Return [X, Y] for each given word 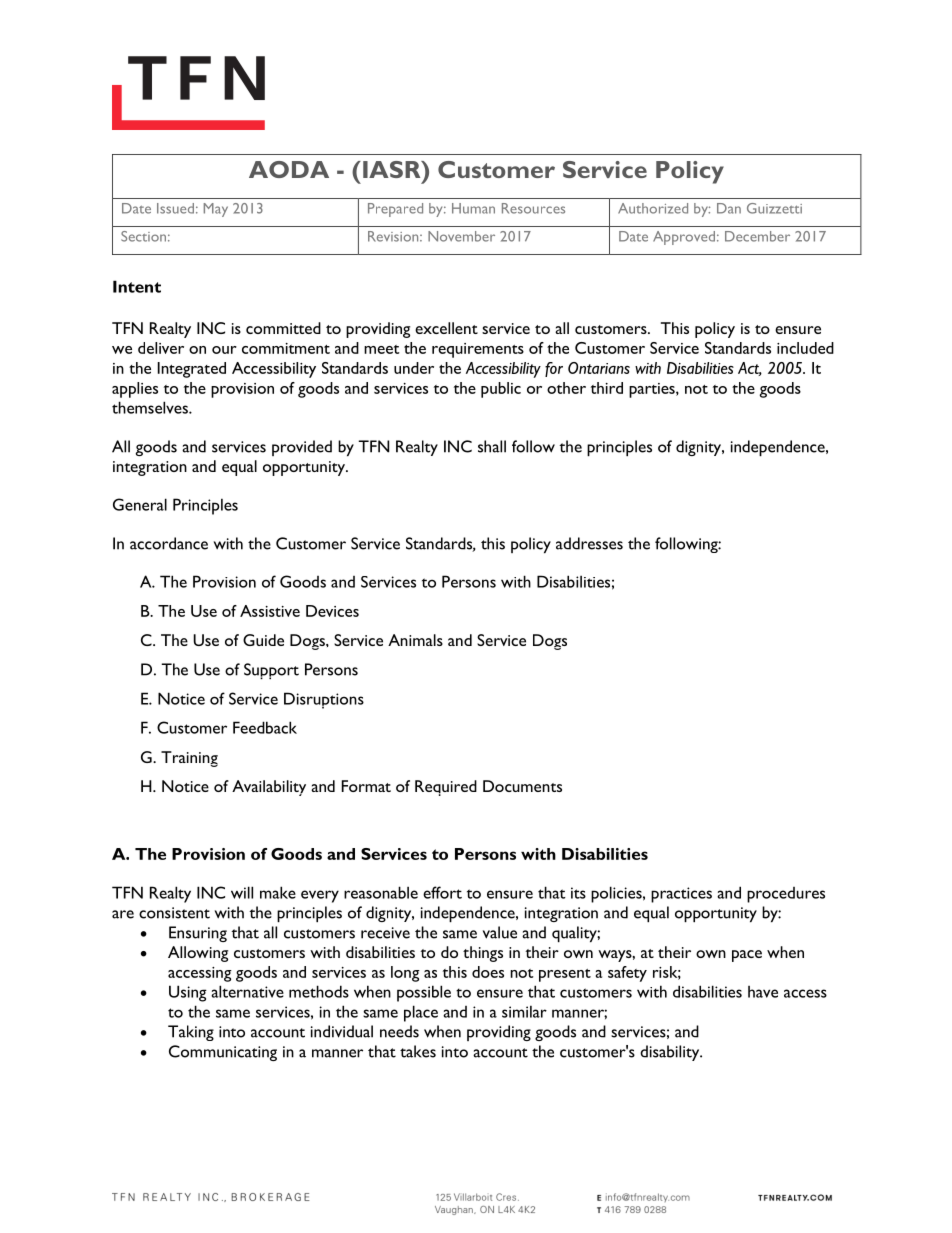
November [461, 236]
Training [189, 759]
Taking [191, 1033]
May [216, 210]
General [140, 504]
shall [492, 446]
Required [446, 788]
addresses [589, 543]
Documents [522, 786]
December [757, 236]
